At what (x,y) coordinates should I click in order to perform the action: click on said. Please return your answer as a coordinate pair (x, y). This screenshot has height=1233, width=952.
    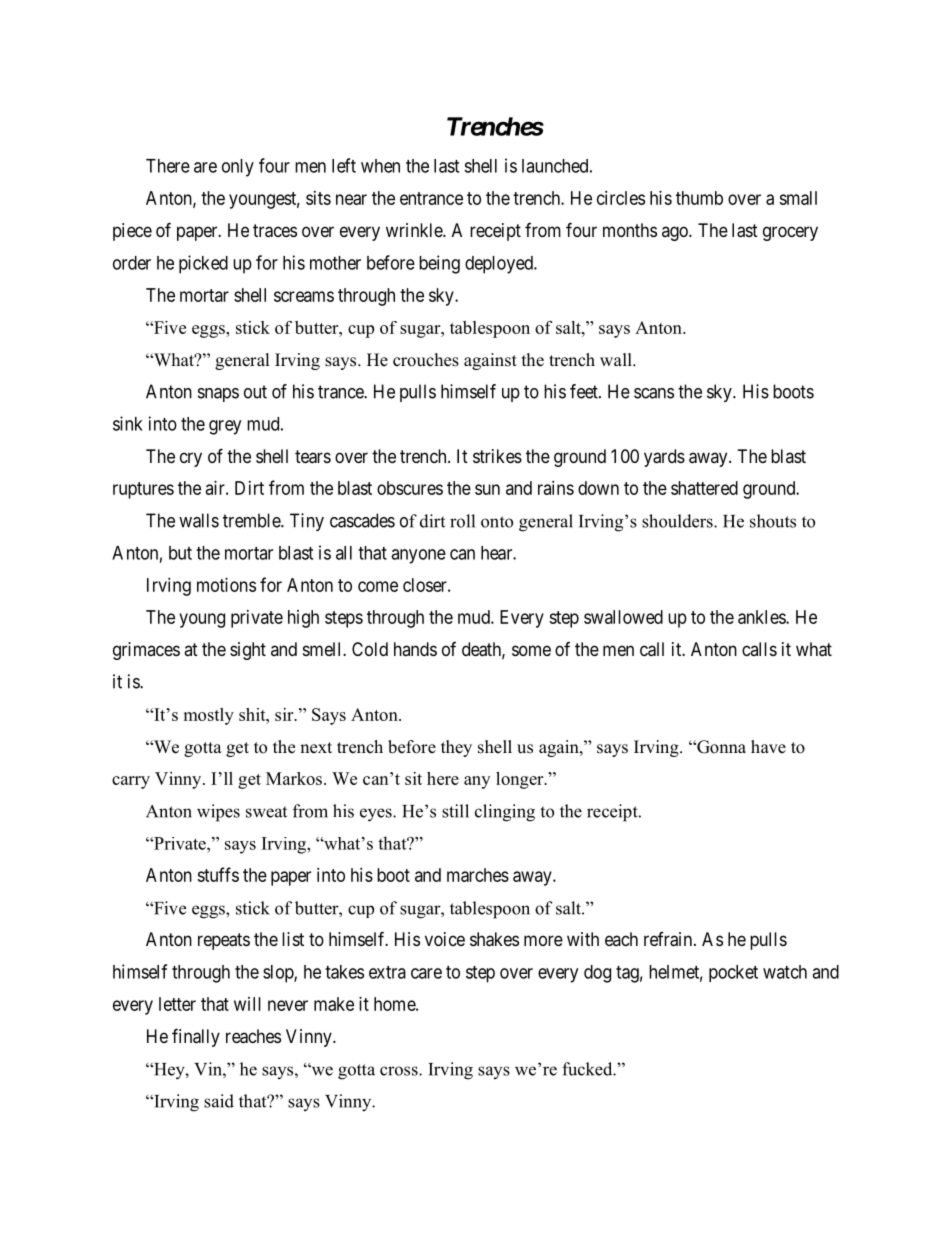
    Looking at the image, I should click on (219, 1101).
